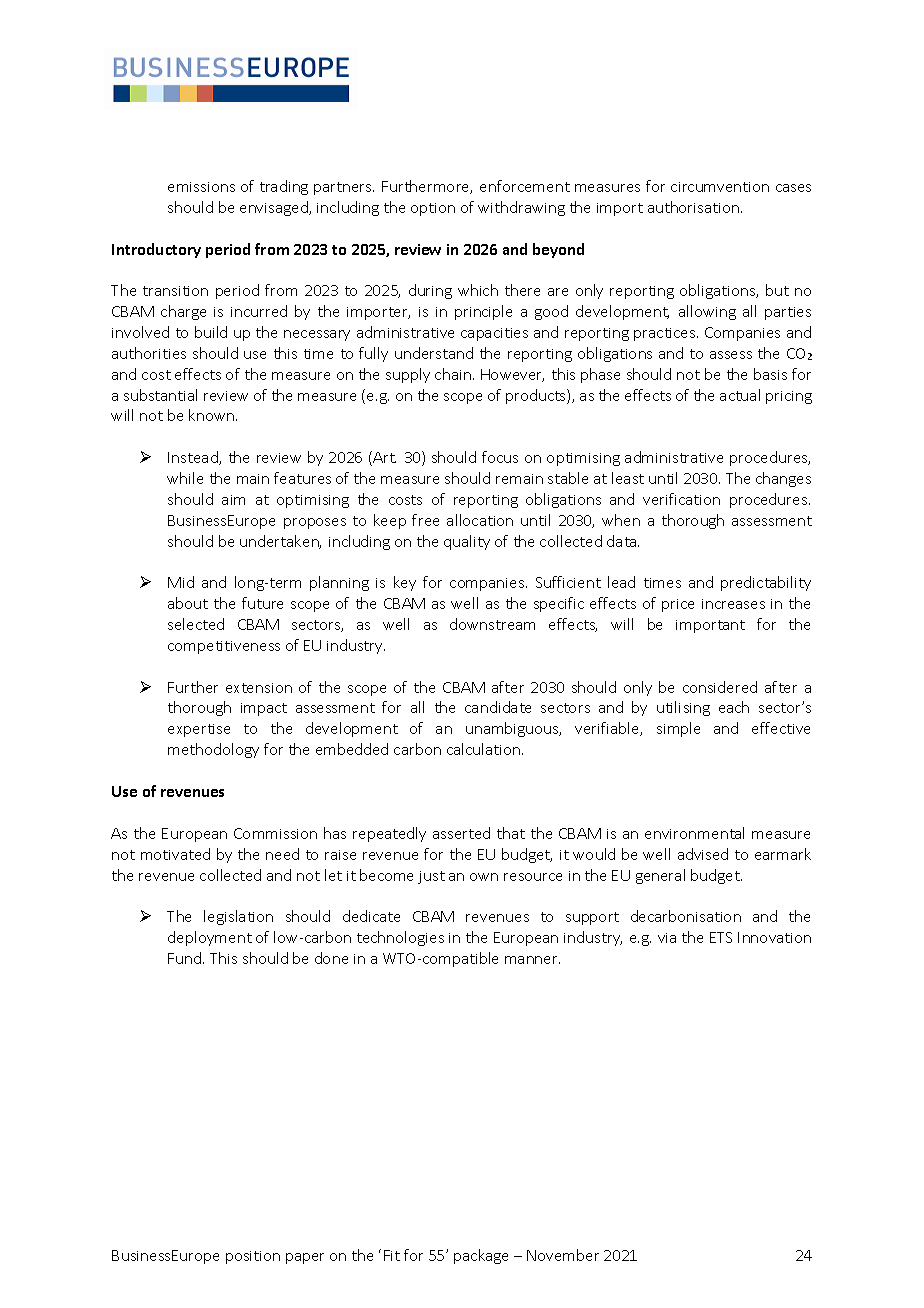 The width and height of the screenshot is (924, 1308). I want to click on quality, so click(467, 542).
